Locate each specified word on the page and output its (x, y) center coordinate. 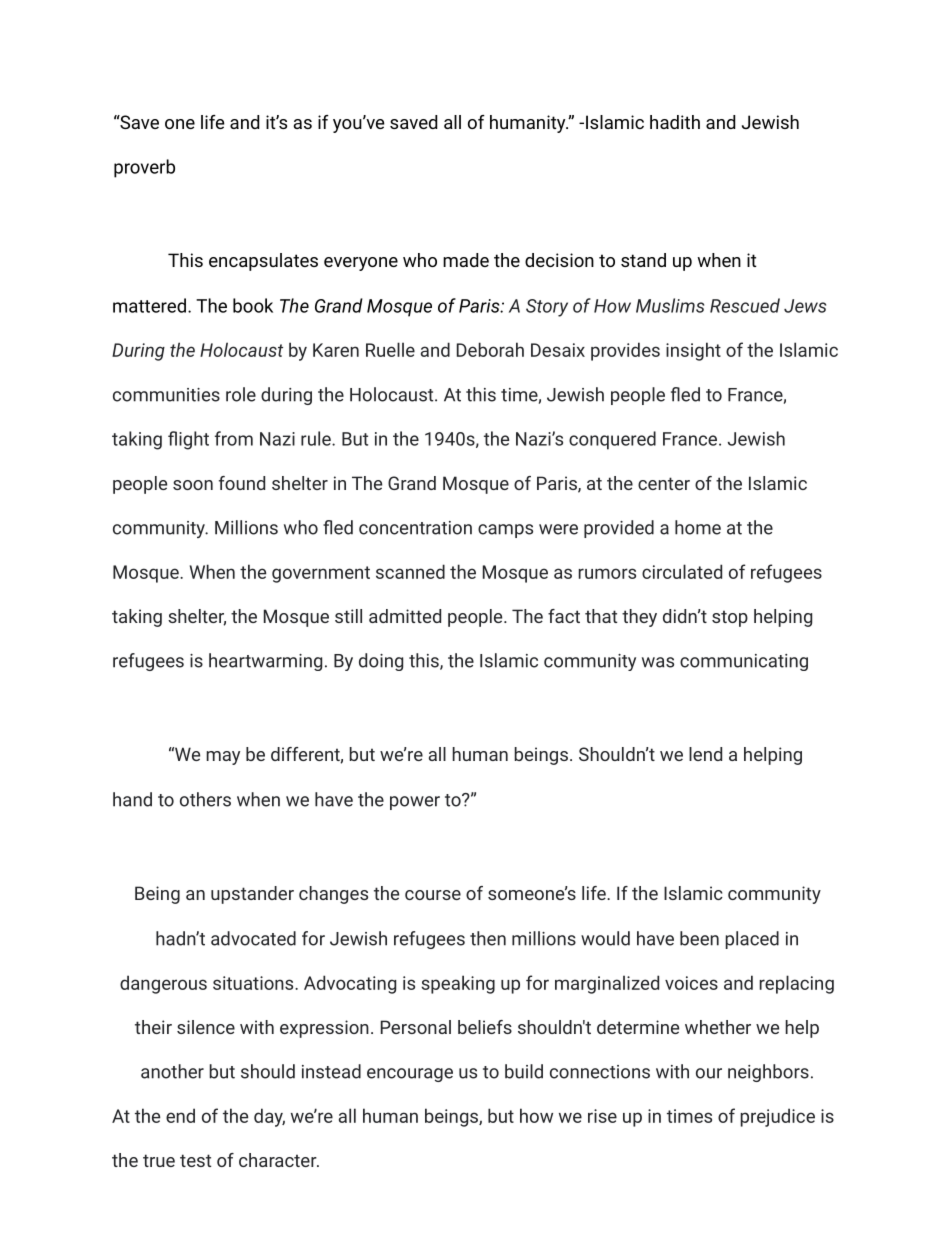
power (415, 803)
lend (705, 754)
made (466, 260)
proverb (144, 168)
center (664, 483)
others (205, 799)
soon (193, 485)
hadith (675, 122)
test (195, 1160)
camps (505, 531)
